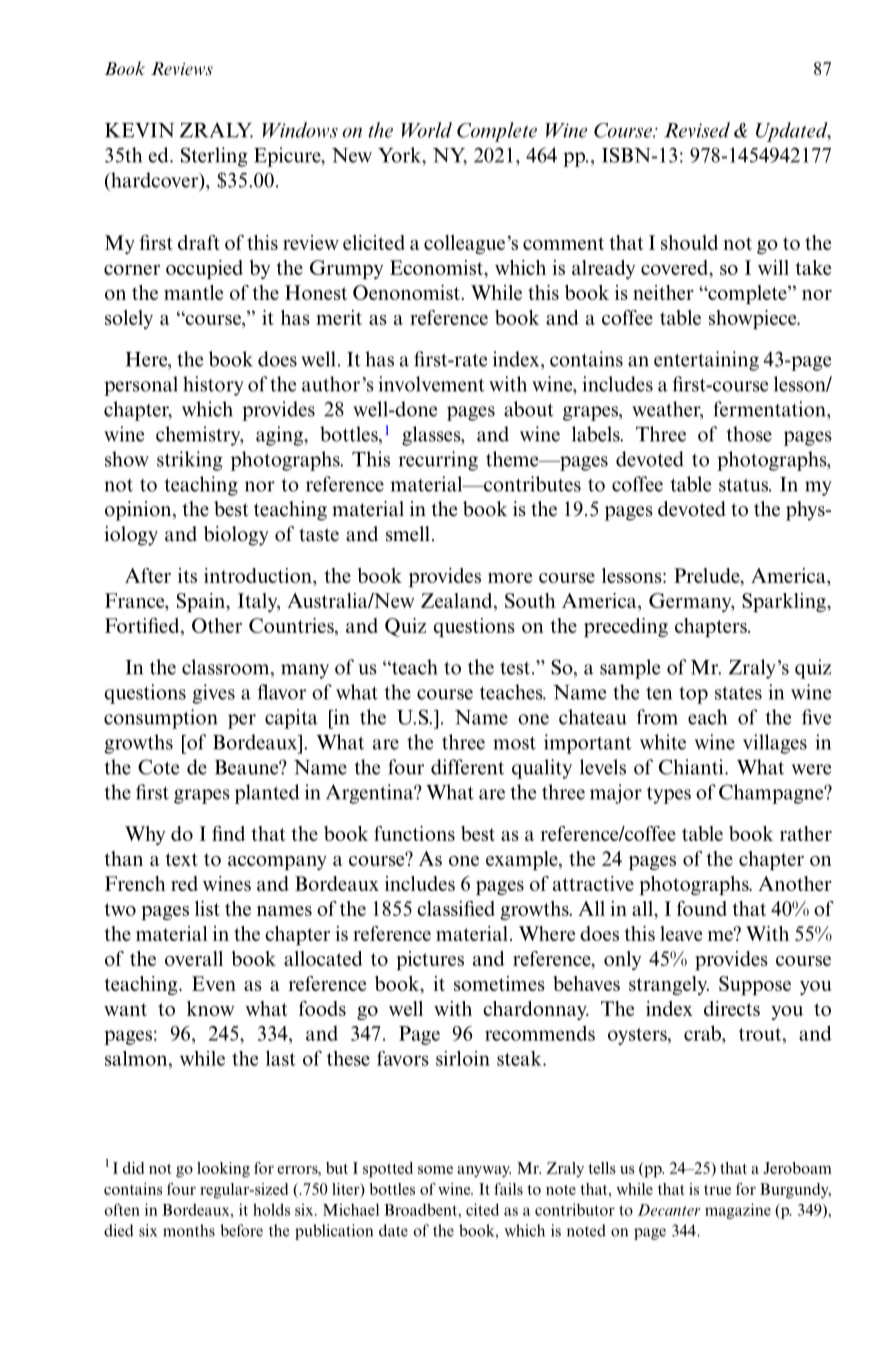 This document has height=1351, width=896. I want to click on directs, so click(732, 1008).
